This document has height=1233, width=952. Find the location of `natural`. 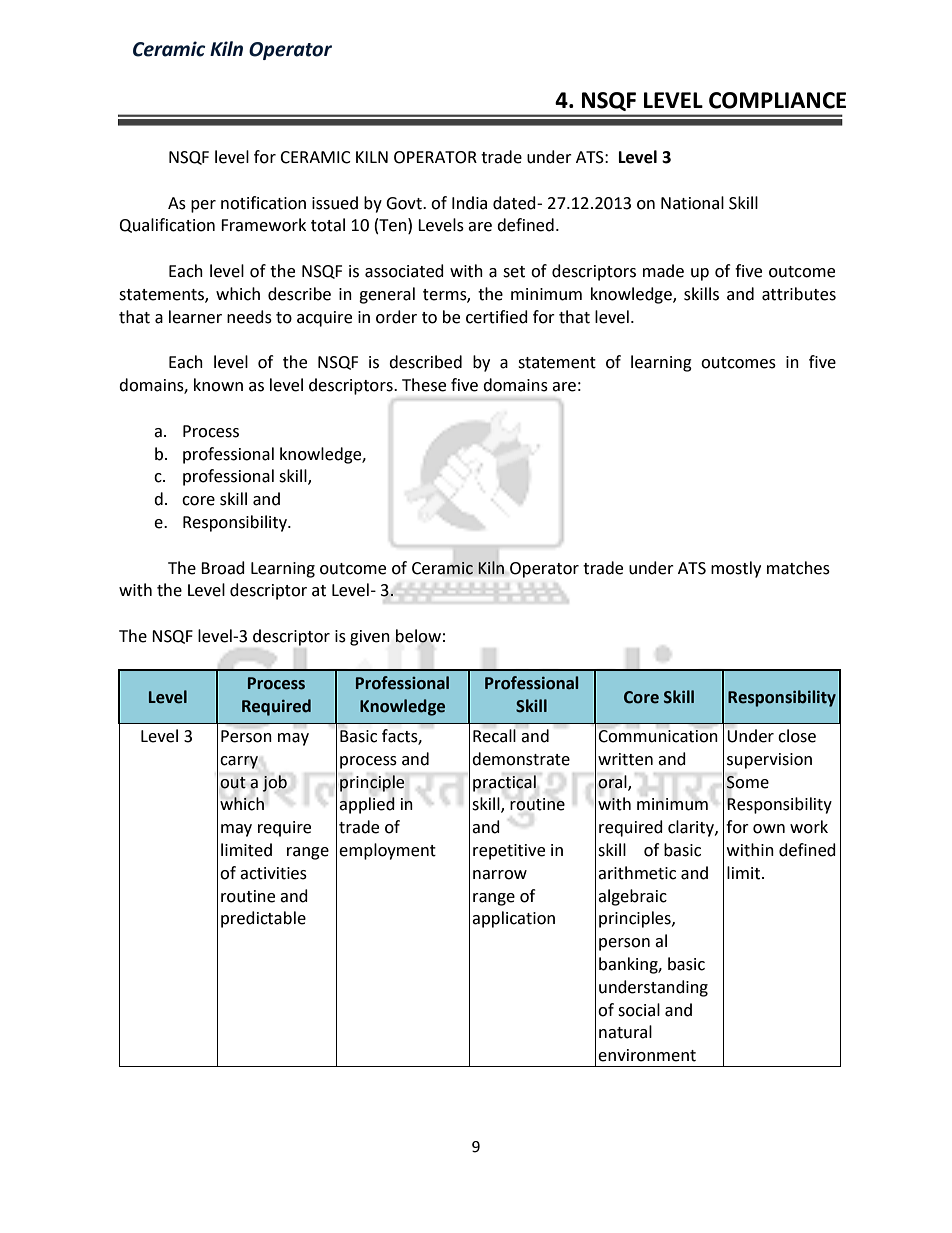

natural is located at coordinates (625, 1032).
